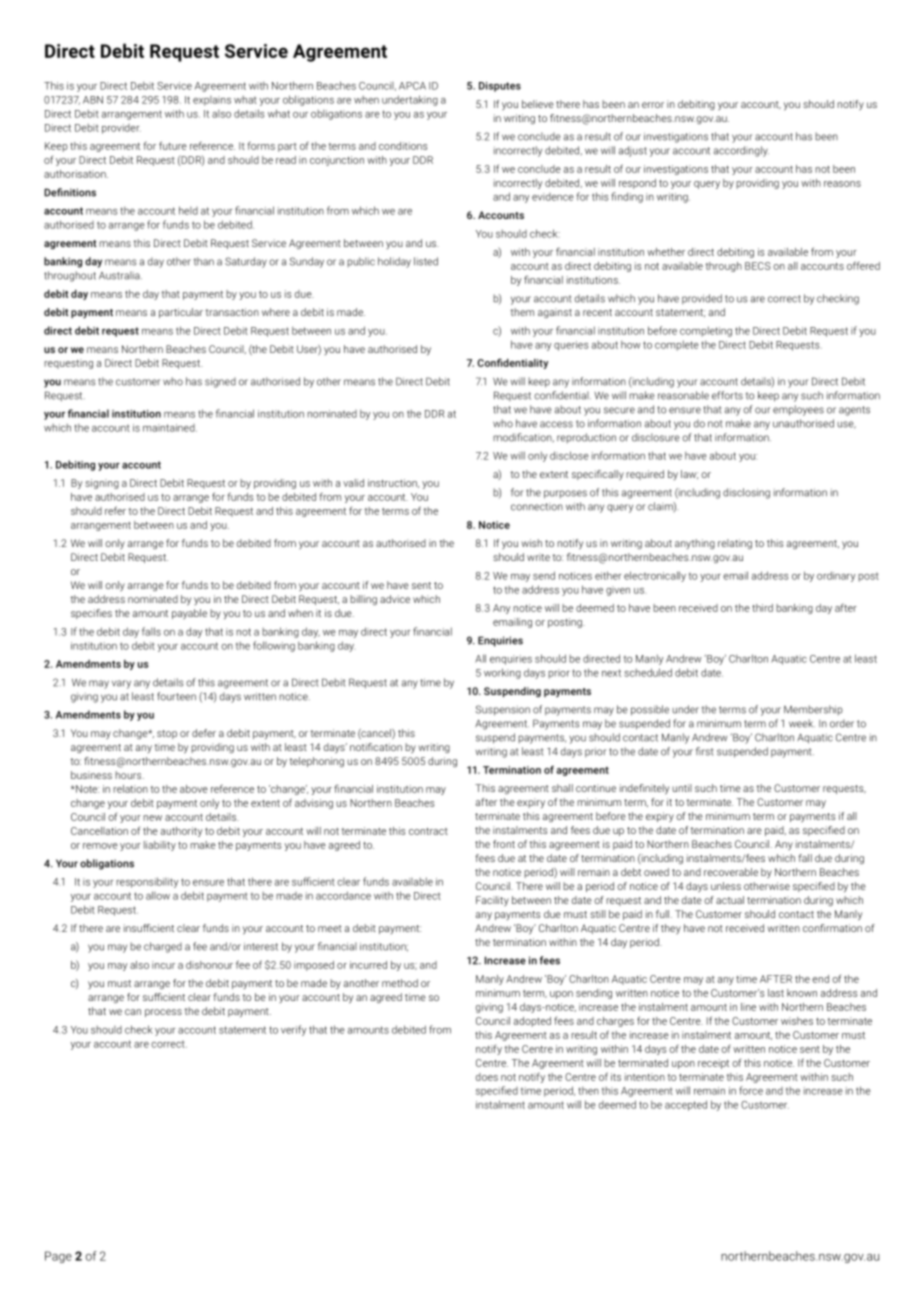 The image size is (924, 1308). I want to click on accepted, so click(686, 1105).
